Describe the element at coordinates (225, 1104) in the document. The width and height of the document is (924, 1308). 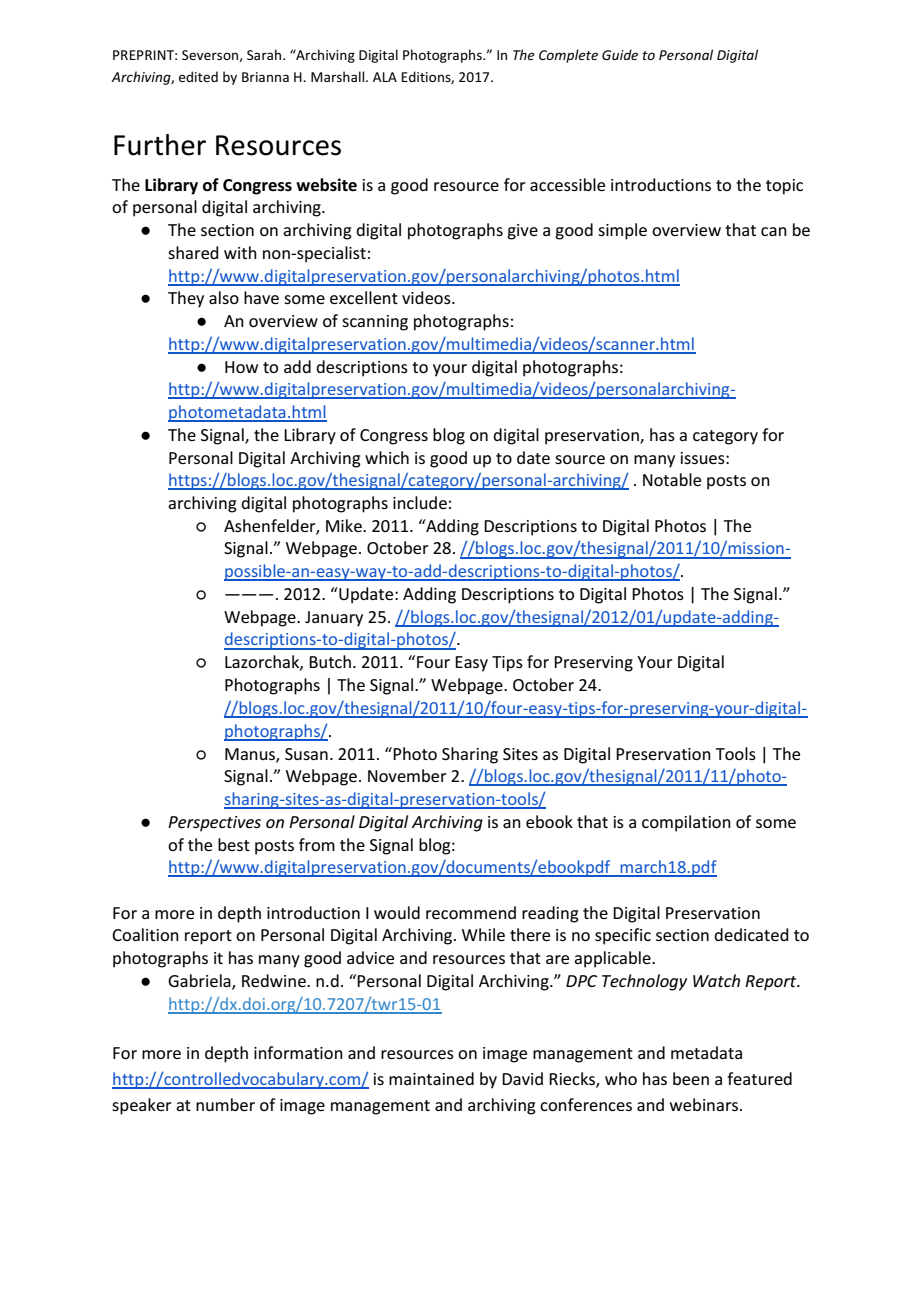
I see `number` at that location.
